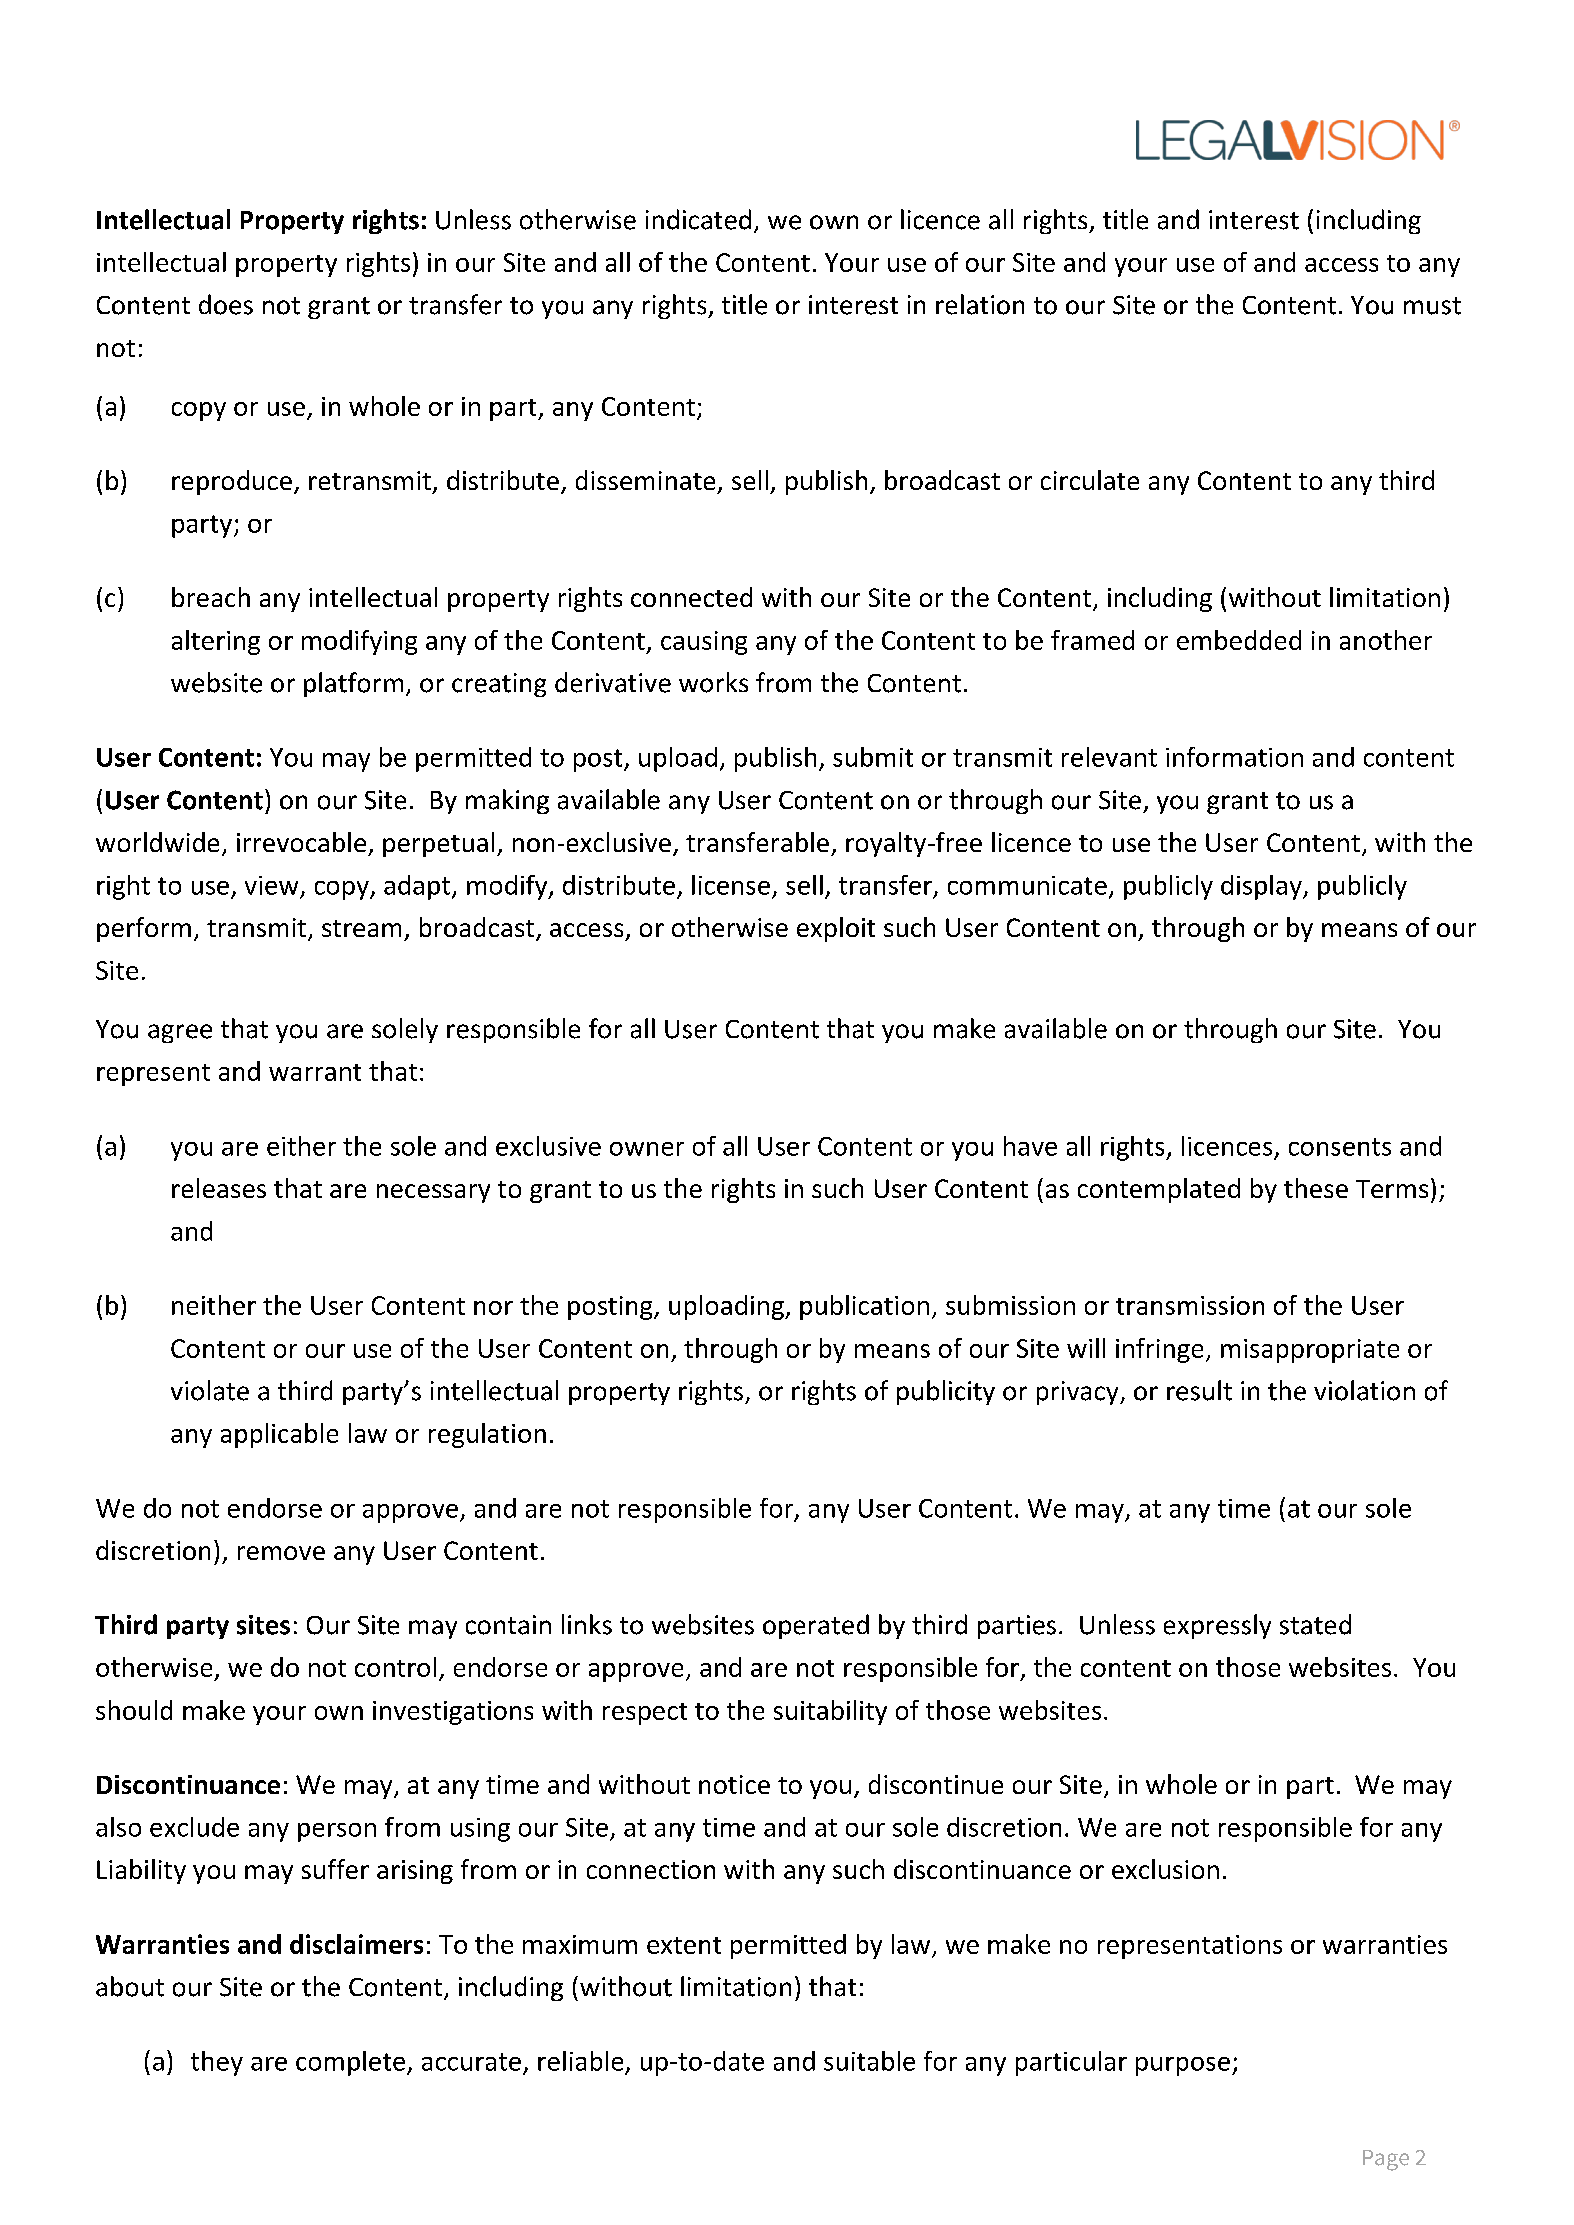 The image size is (1574, 2225). What do you see at coordinates (698, 219) in the document?
I see `indicated` at bounding box center [698, 219].
